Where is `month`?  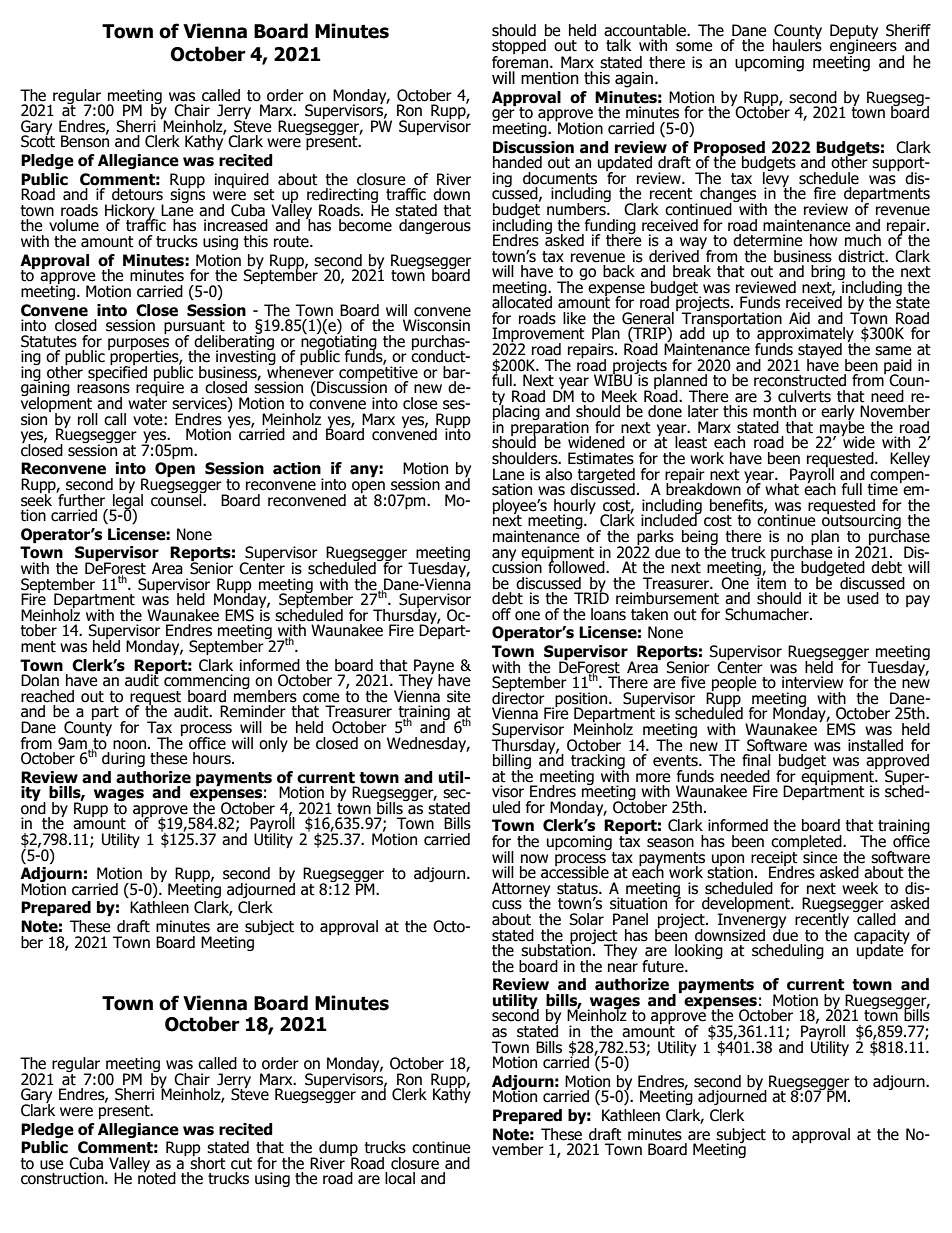
month is located at coordinates (774, 411).
